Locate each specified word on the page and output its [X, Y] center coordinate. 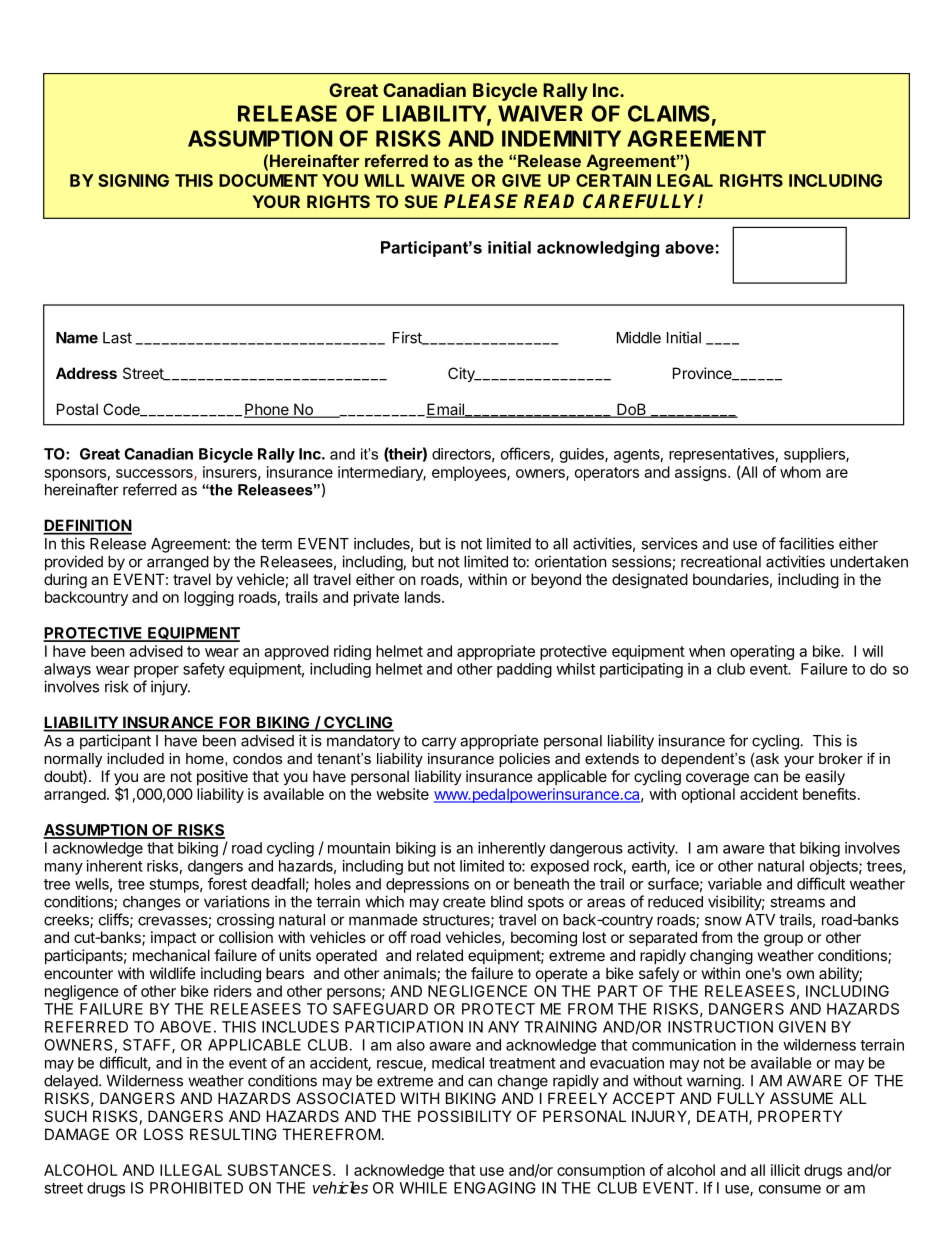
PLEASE [481, 201]
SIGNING [133, 180]
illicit [785, 1170]
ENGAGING [495, 1188]
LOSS [163, 1134]
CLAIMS [669, 113]
